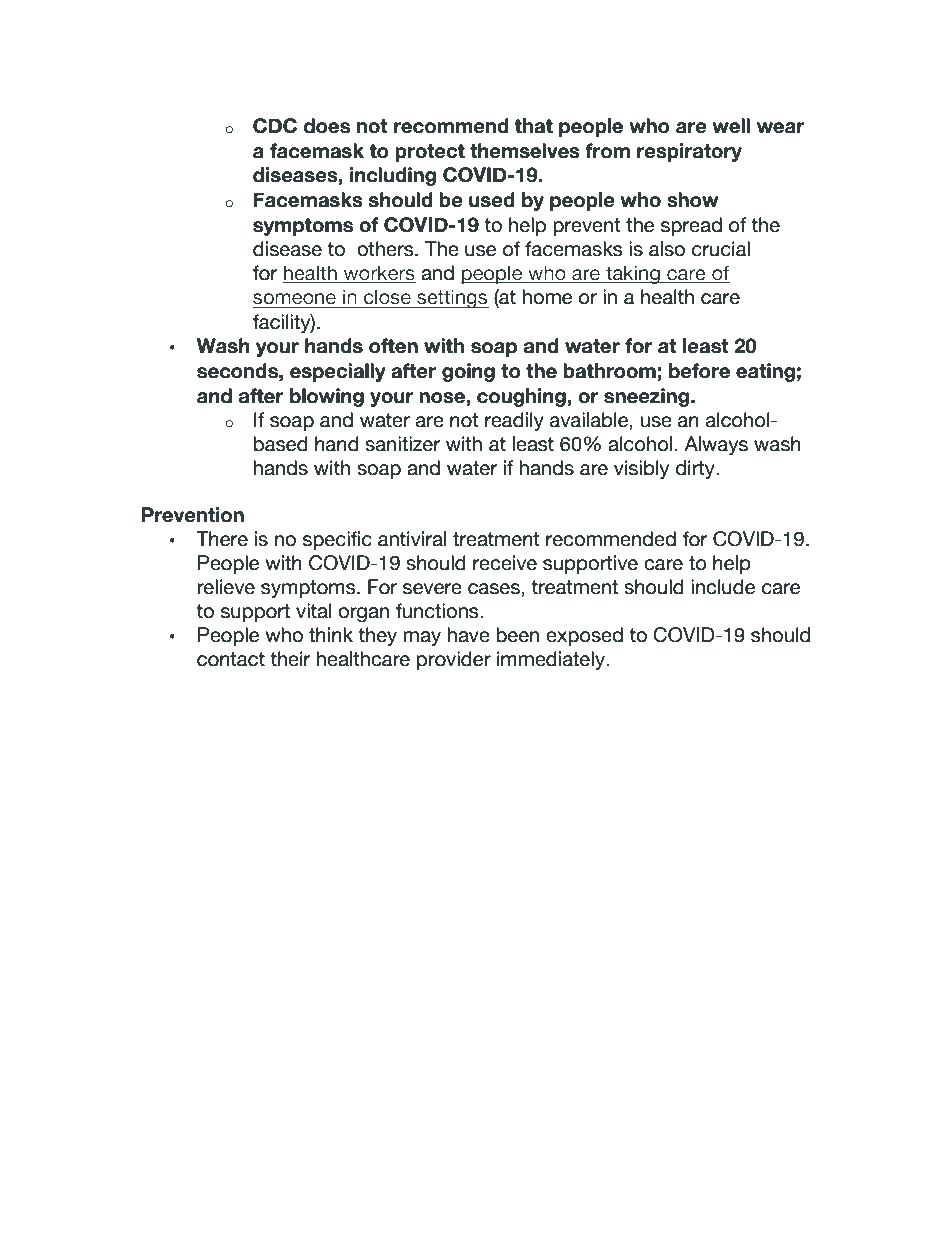 The width and height of the document is (952, 1233). Describe the element at coordinates (294, 299) in the document. I see `someone` at that location.
